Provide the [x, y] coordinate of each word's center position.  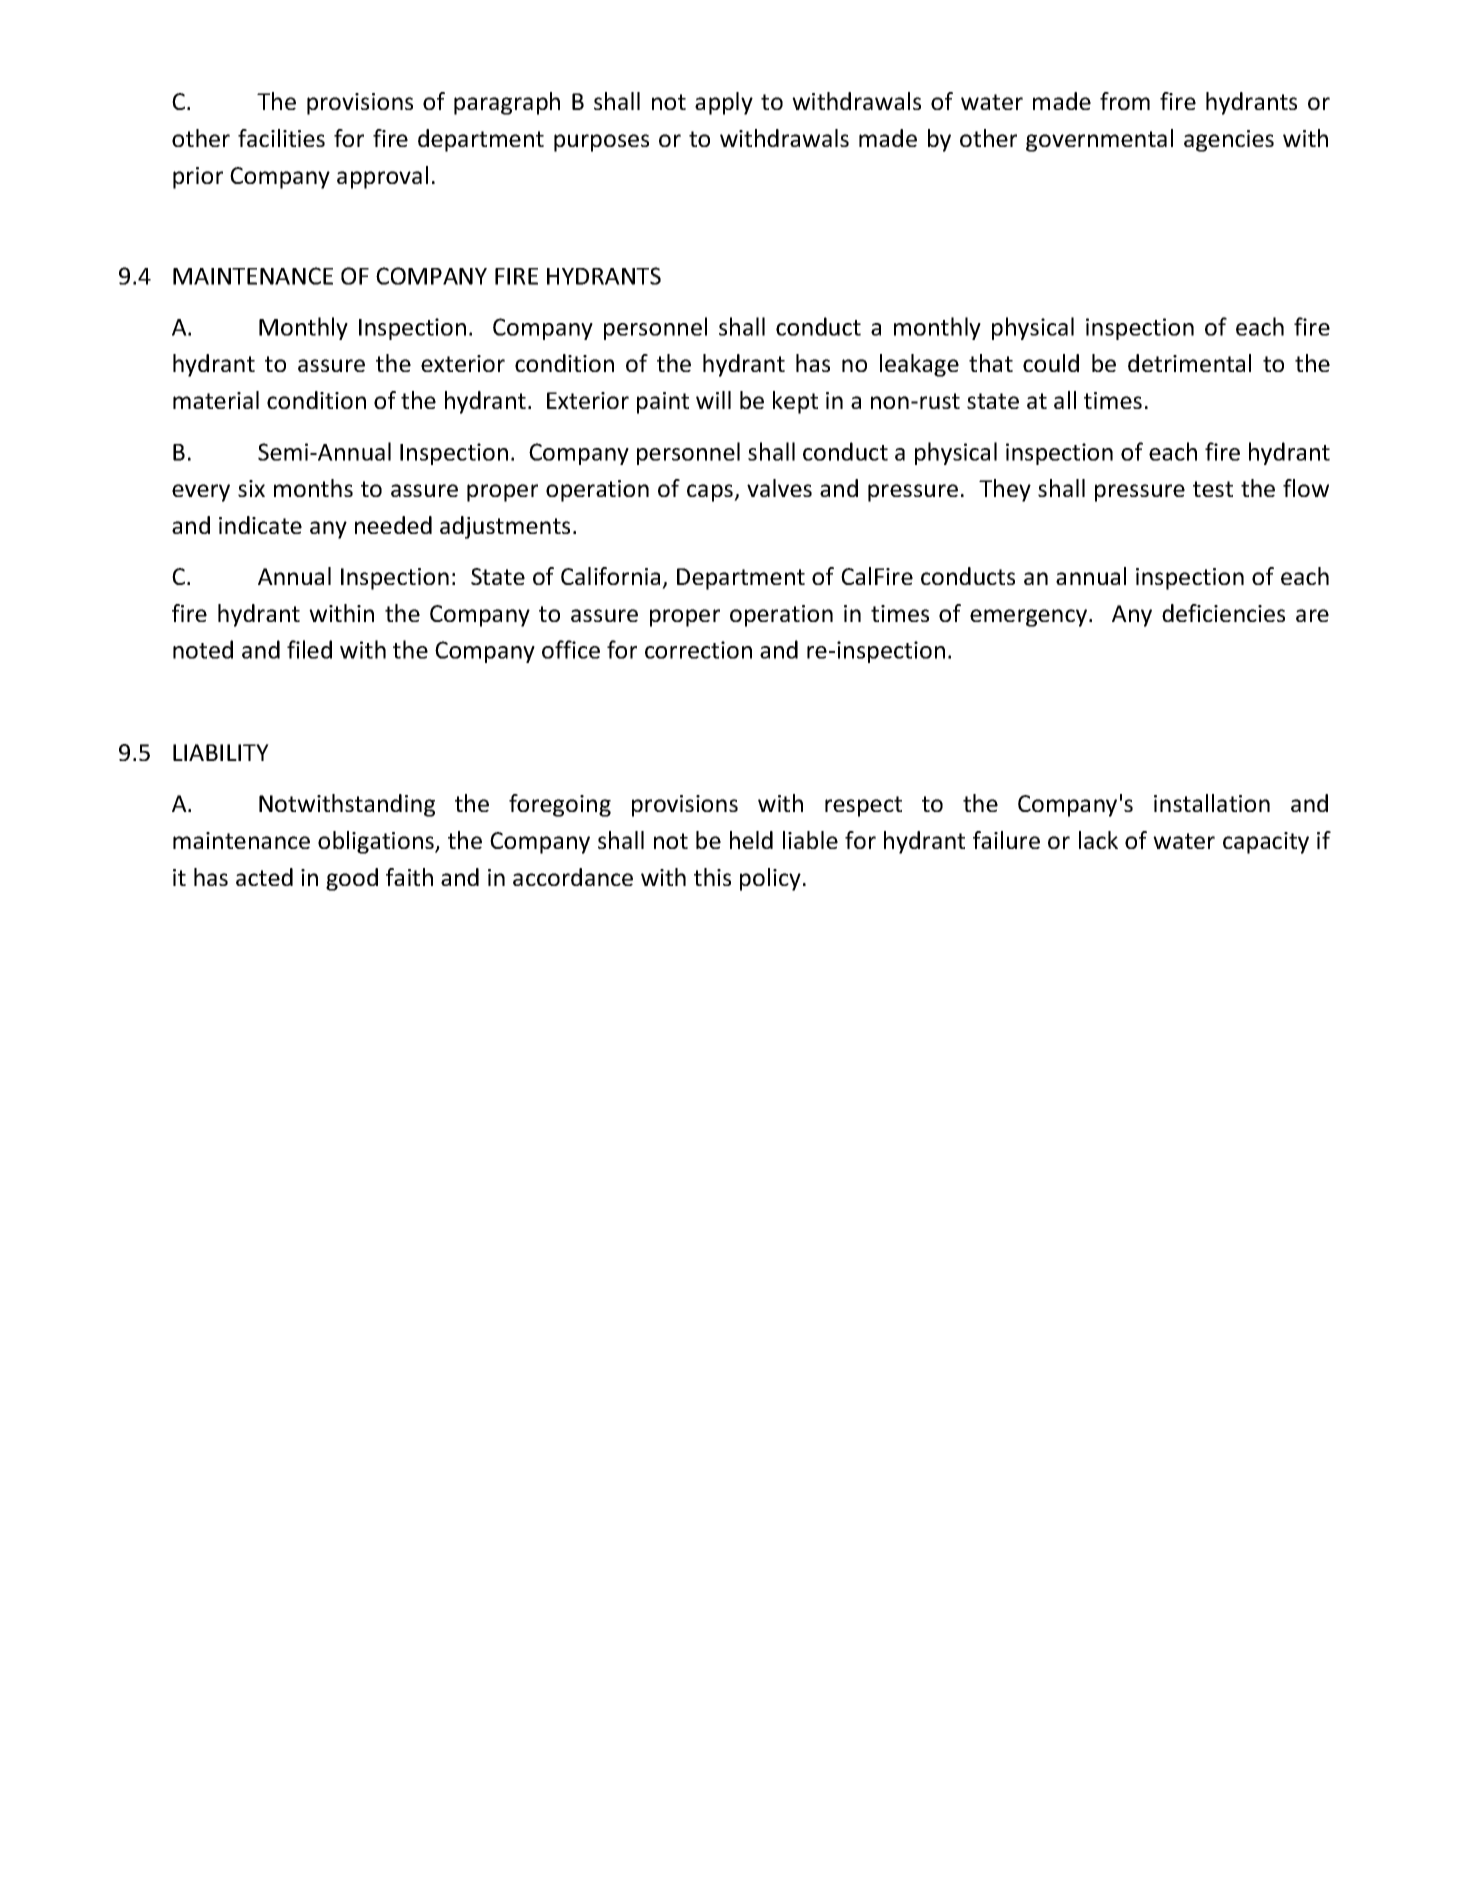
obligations [377, 842]
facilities [281, 138]
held [751, 840]
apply [724, 103]
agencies [1229, 141]
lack [1098, 840]
